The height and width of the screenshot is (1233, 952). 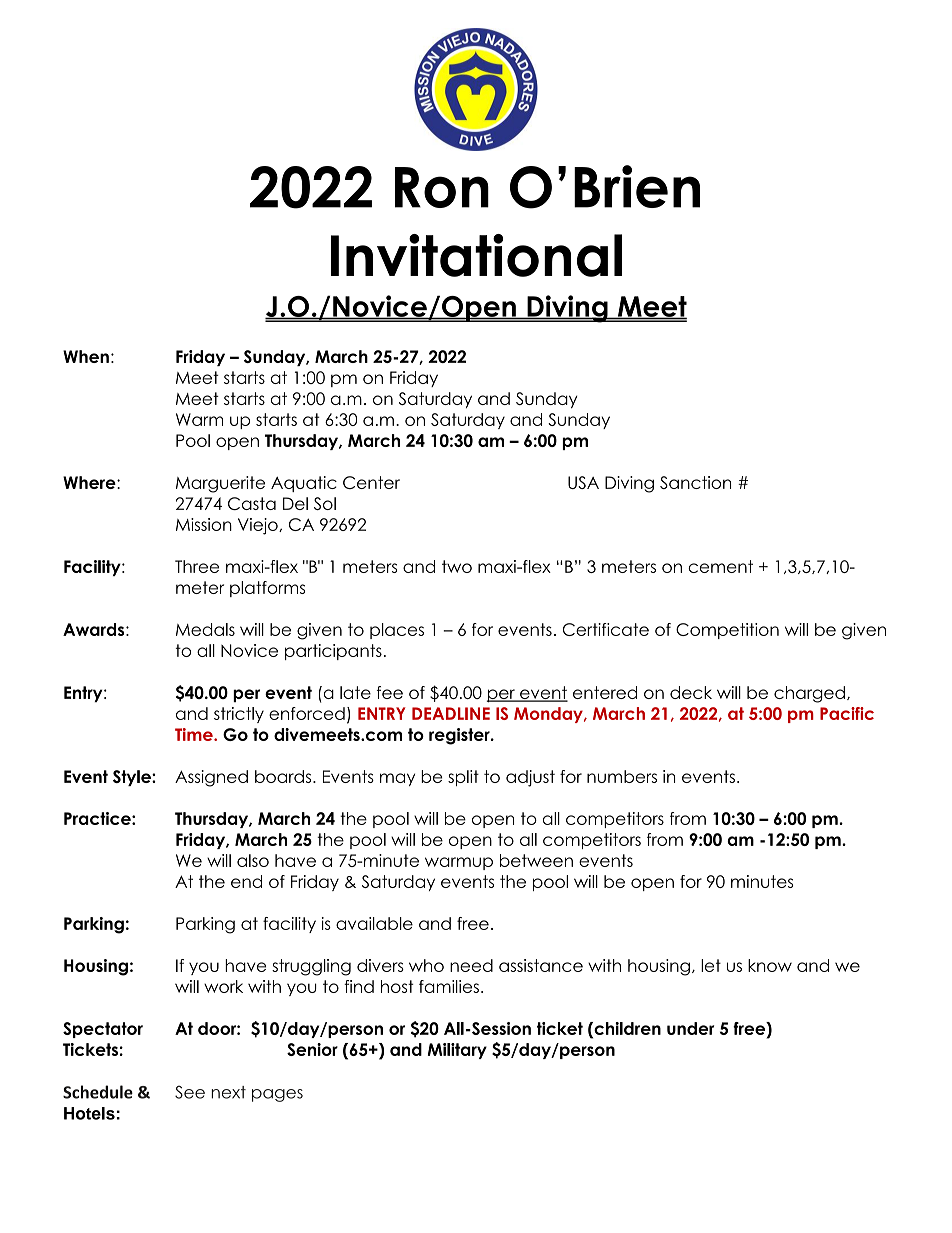 I want to click on Invitational, so click(x=476, y=255).
